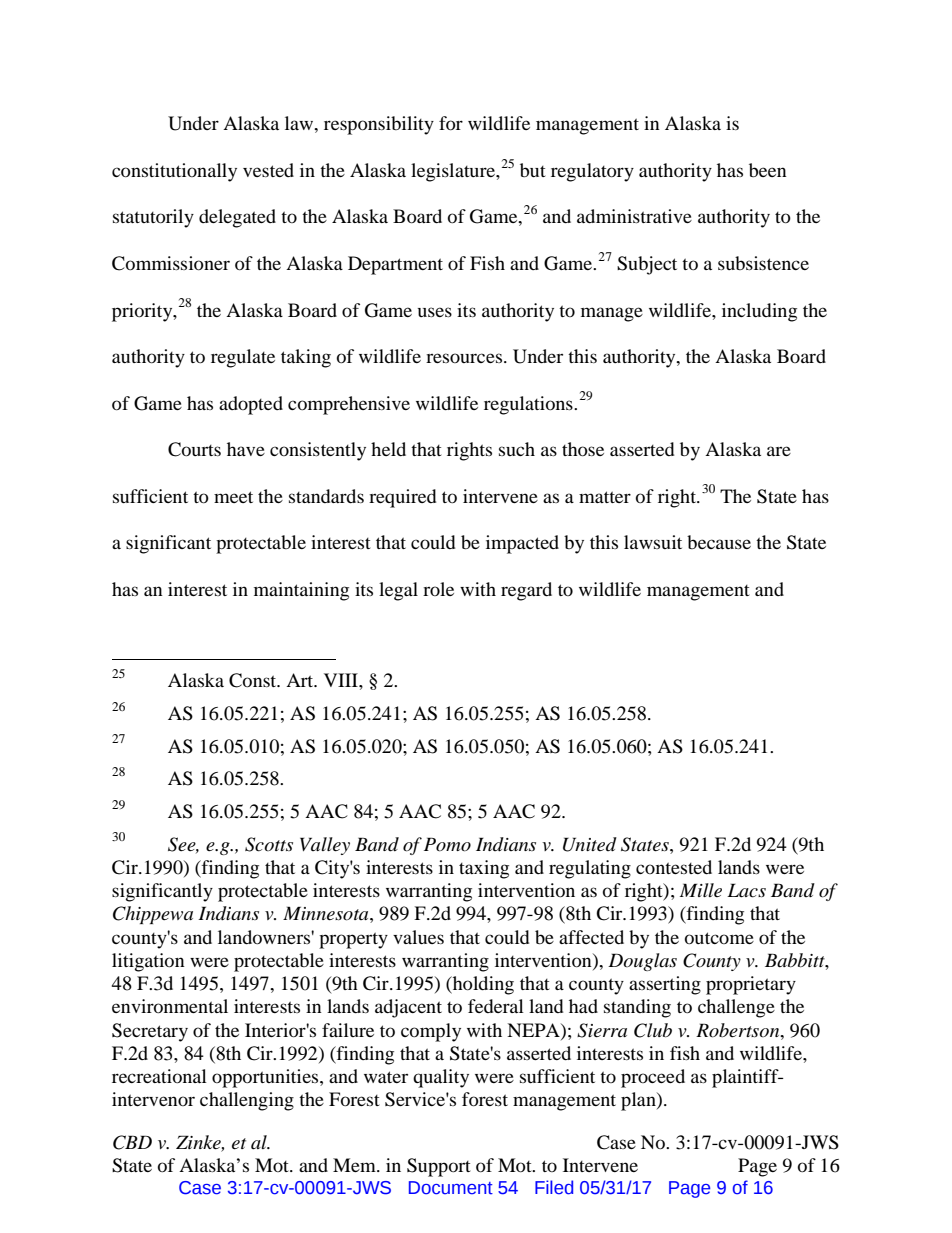  Describe the element at coordinates (701, 890) in the document. I see `Mille` at that location.
